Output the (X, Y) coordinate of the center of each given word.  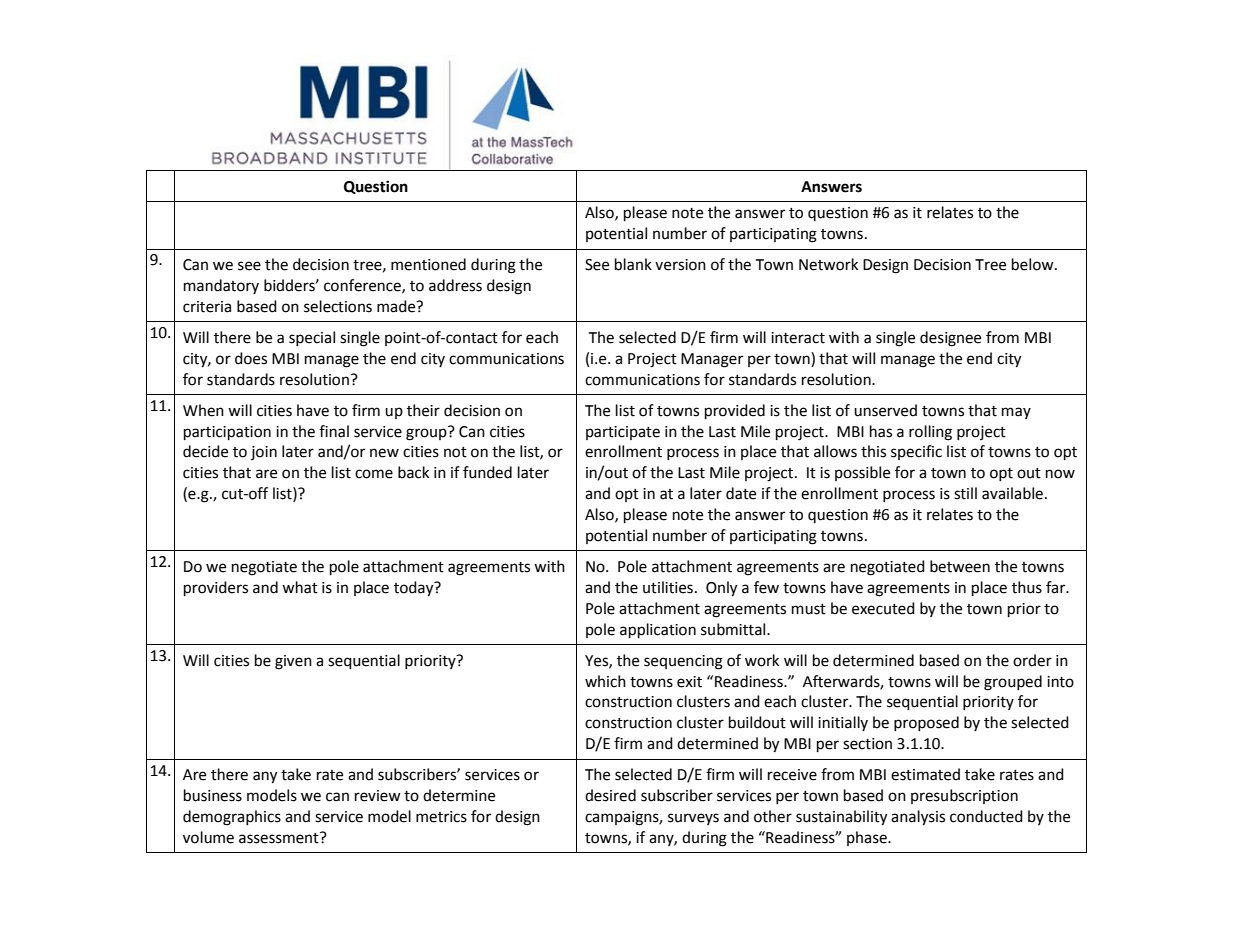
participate (623, 433)
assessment (280, 838)
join (264, 453)
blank (633, 264)
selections (338, 306)
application (658, 631)
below (1034, 264)
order (1032, 660)
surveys (693, 819)
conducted (986, 816)
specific (916, 452)
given (293, 662)
